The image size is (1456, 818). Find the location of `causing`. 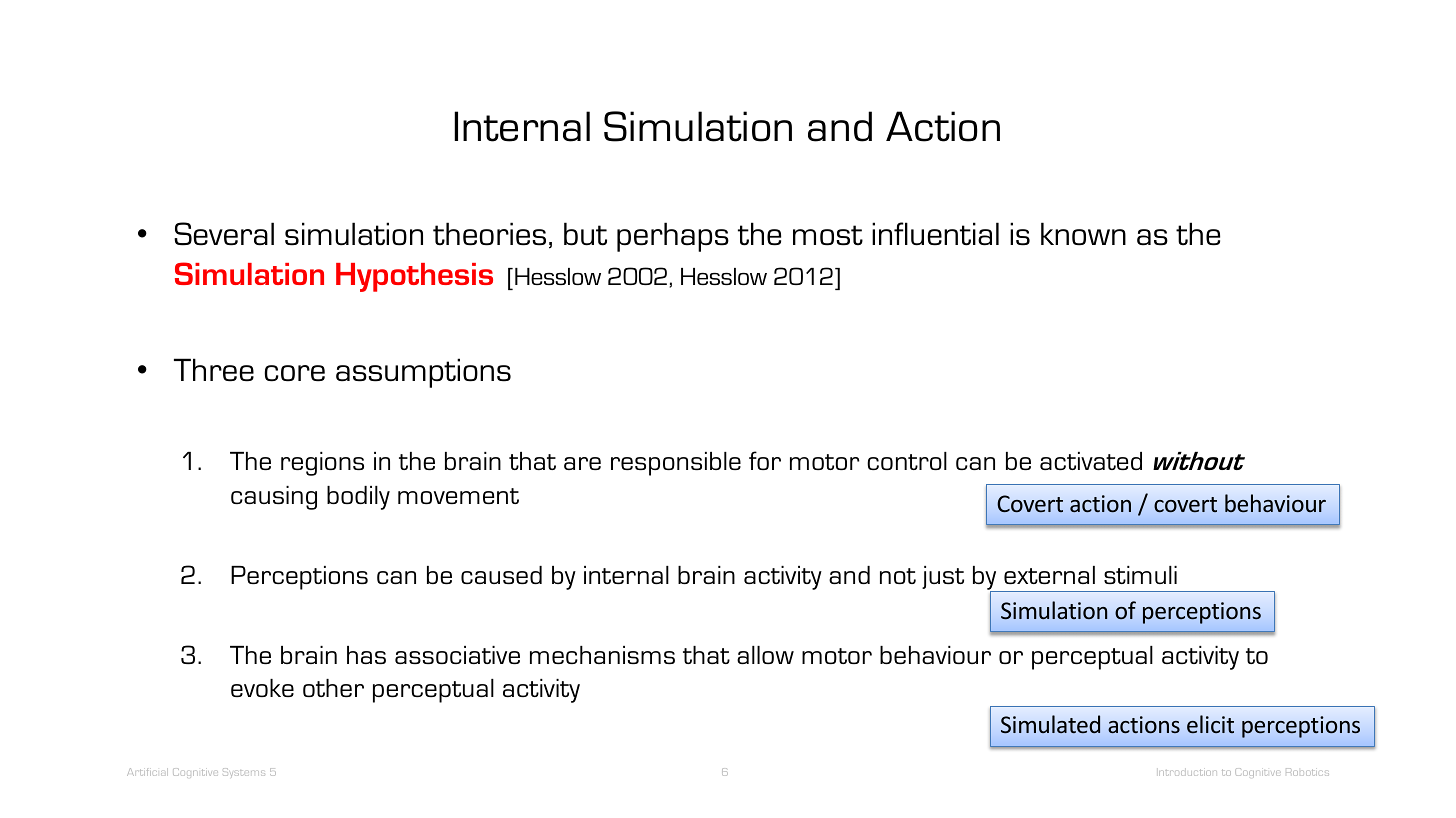

causing is located at coordinates (274, 498).
